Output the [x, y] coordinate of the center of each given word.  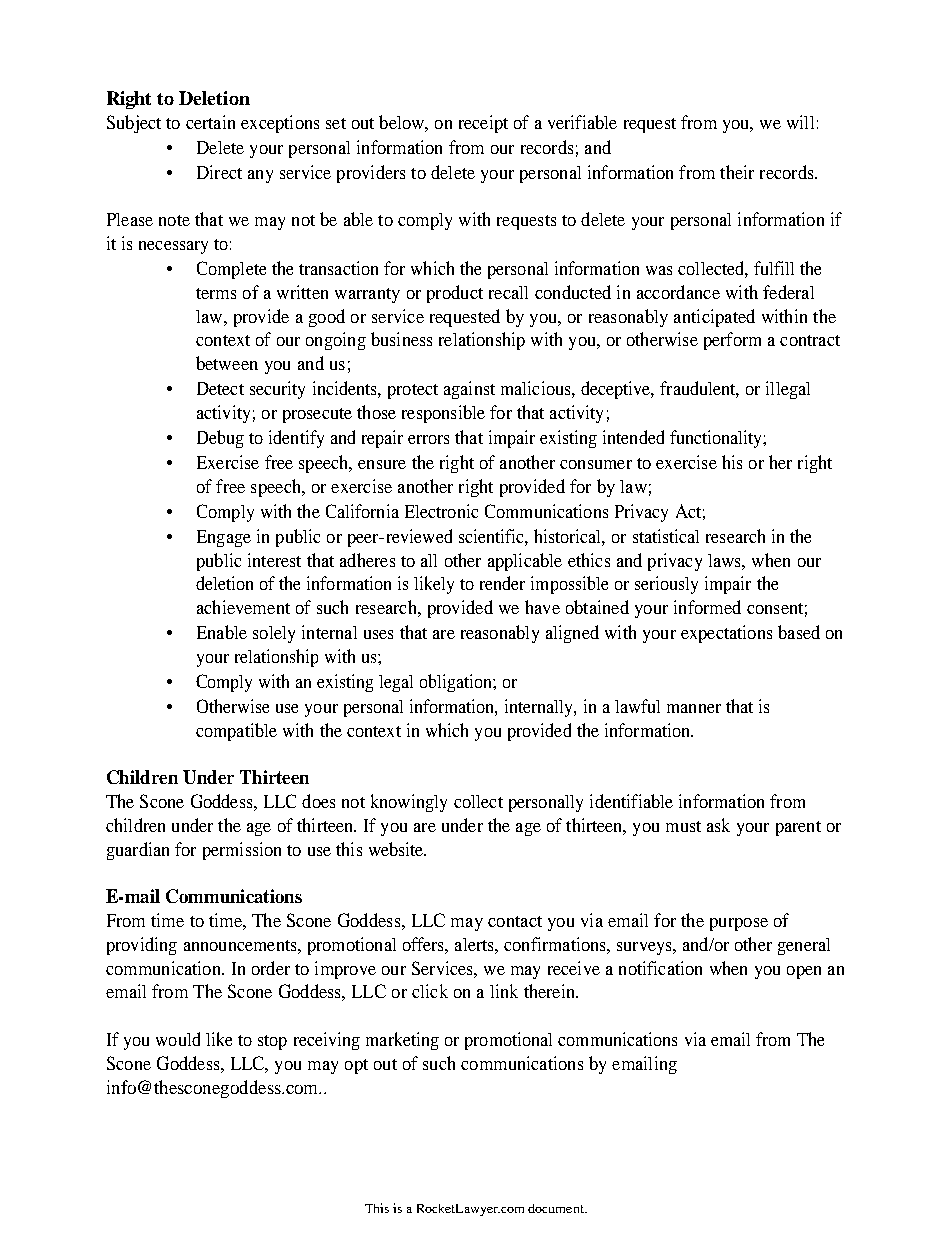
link [504, 991]
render [502, 583]
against [469, 390]
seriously [666, 585]
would [178, 1039]
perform [732, 341]
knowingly [409, 803]
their [737, 172]
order [271, 968]
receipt [483, 124]
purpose [739, 924]
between [227, 363]
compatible [236, 732]
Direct [219, 172]
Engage [224, 538]
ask [718, 825]
